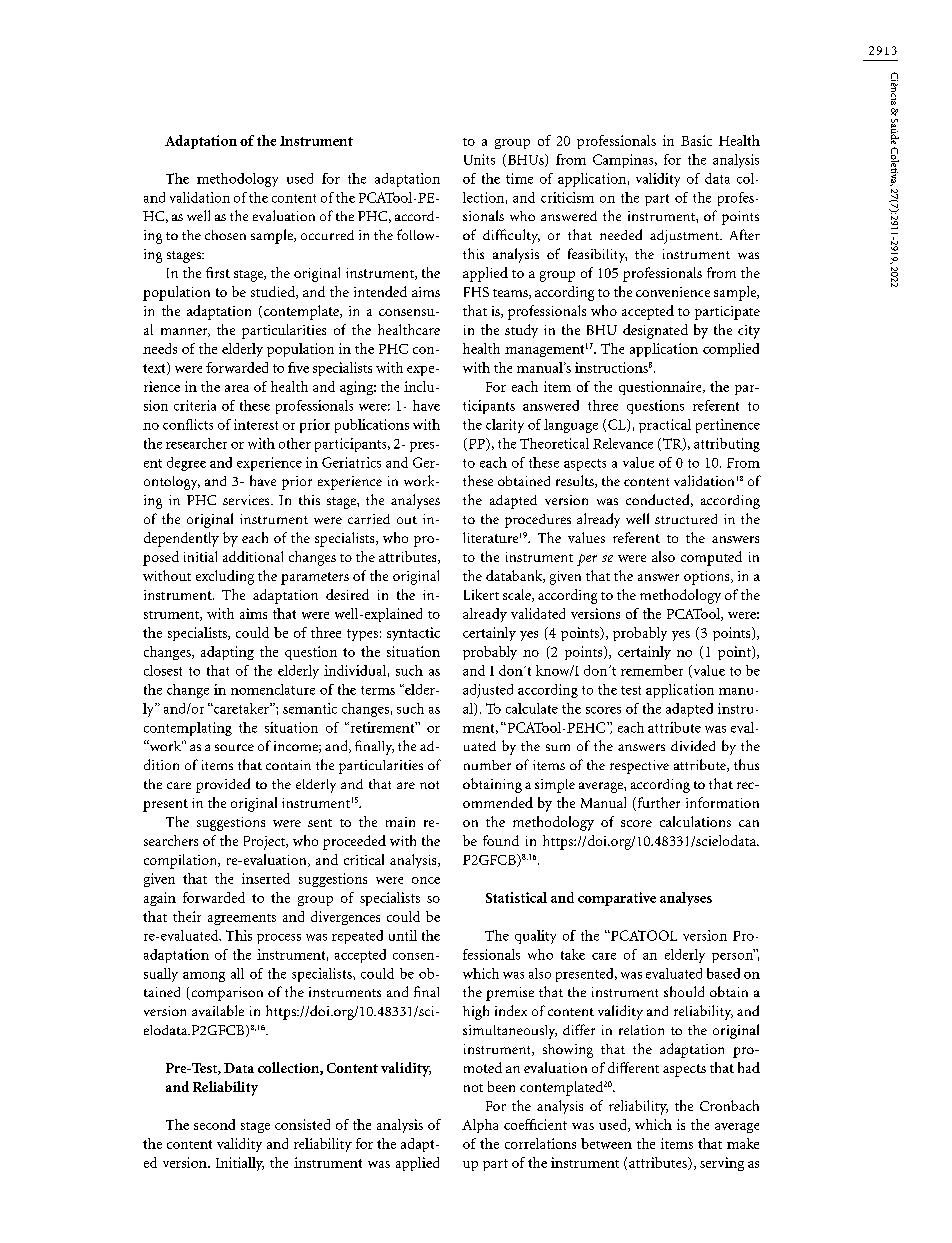  What do you see at coordinates (696, 140) in the page?
I see `Basic` at bounding box center [696, 140].
